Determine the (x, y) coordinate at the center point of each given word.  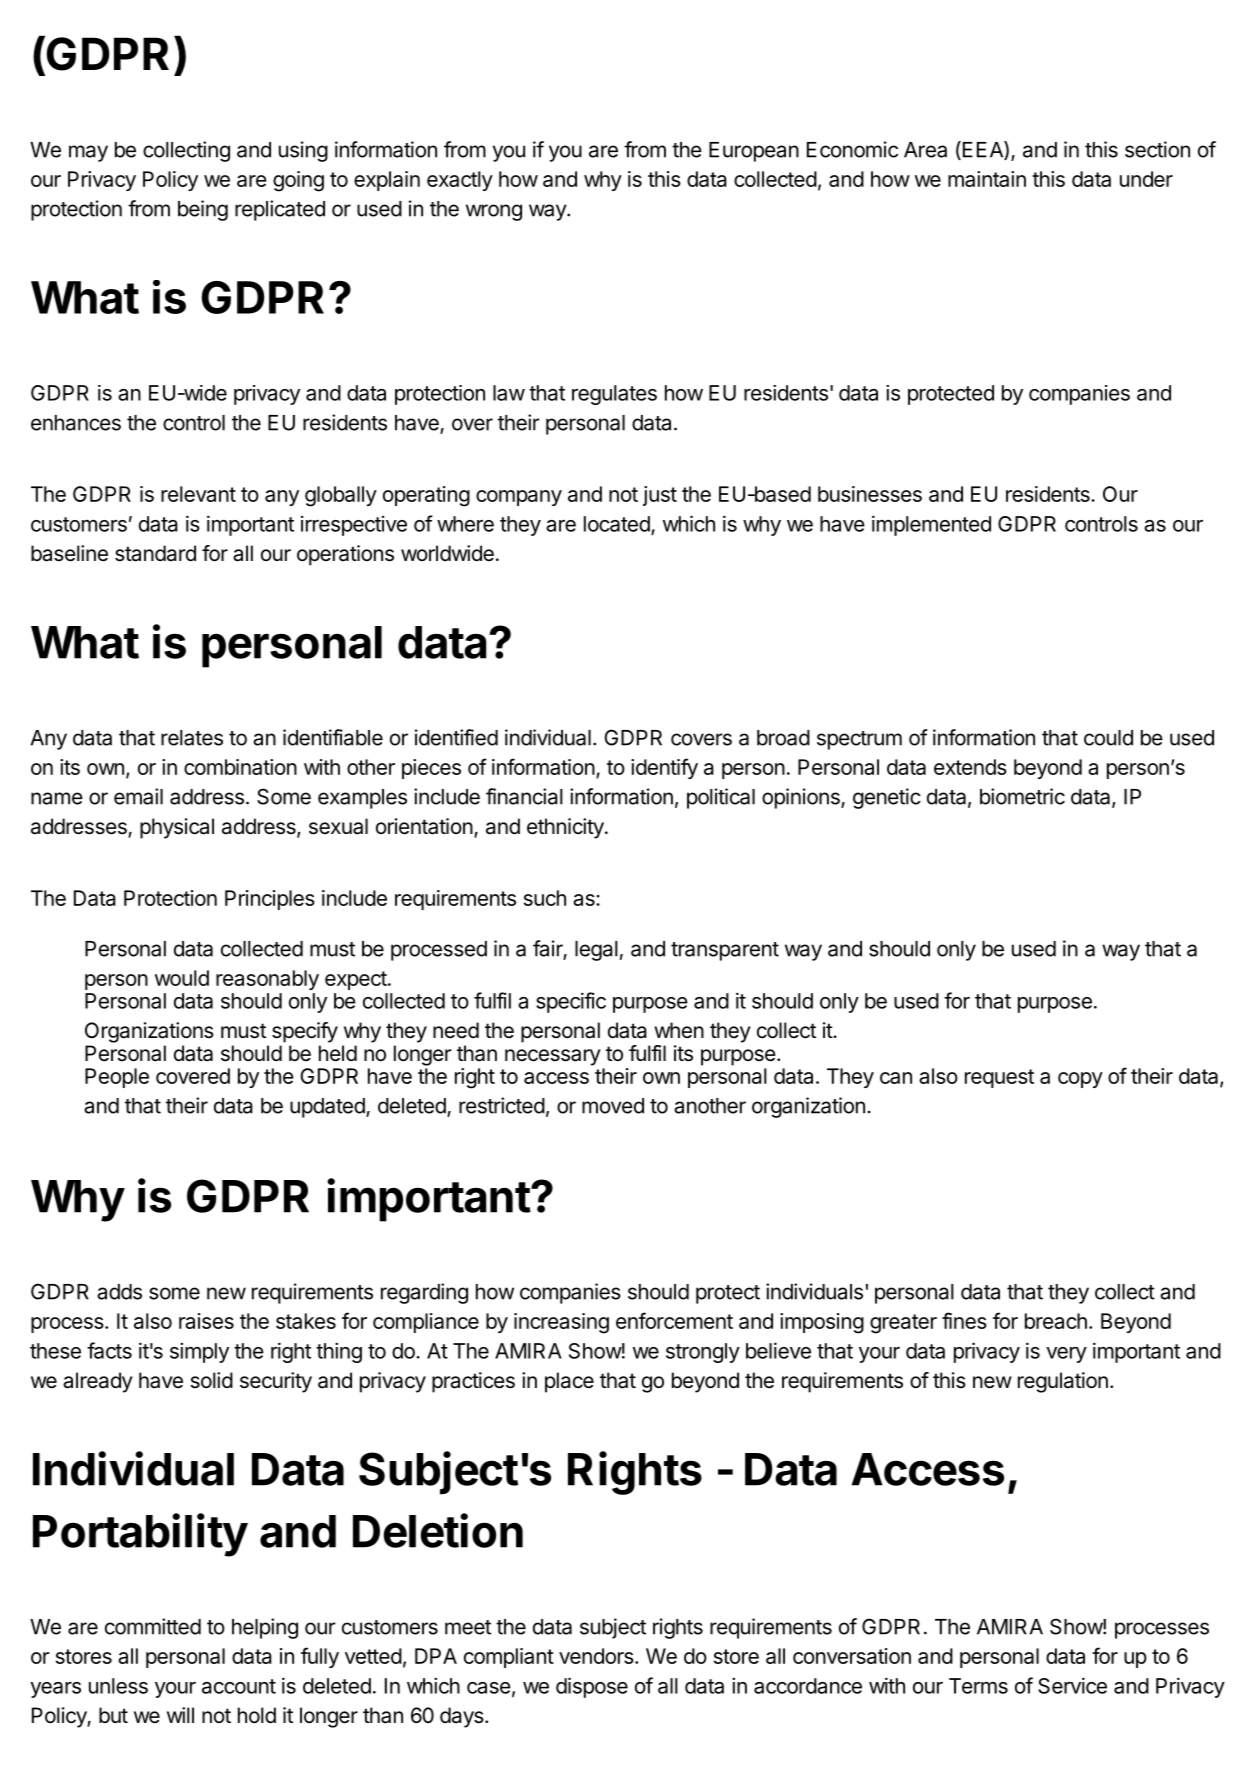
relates (192, 738)
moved (613, 1106)
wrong (494, 212)
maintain (987, 179)
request (999, 1078)
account (239, 1686)
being (203, 210)
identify (664, 768)
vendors (597, 1656)
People (117, 1078)
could (1108, 738)
